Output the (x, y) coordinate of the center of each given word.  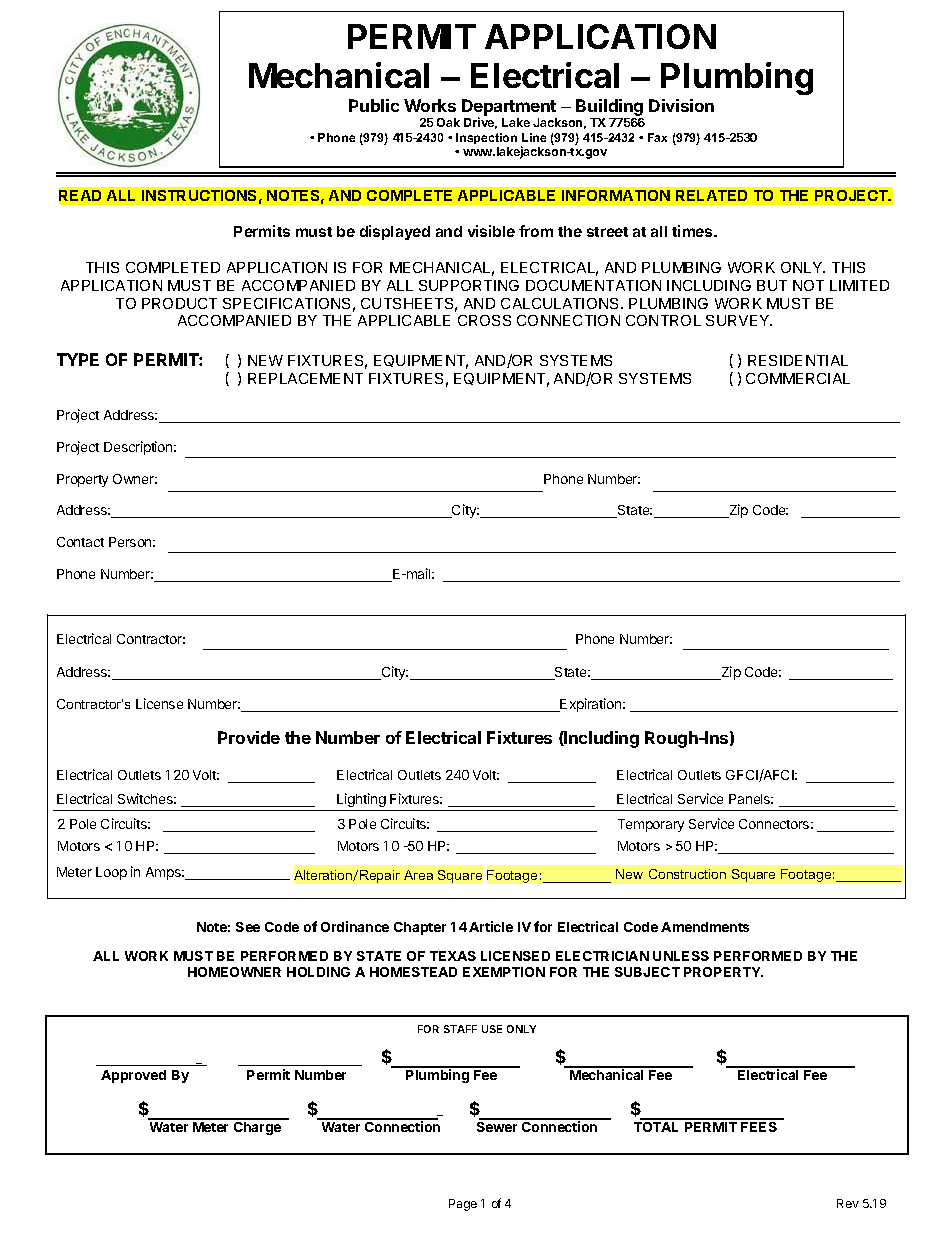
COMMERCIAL (798, 378)
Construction (687, 874)
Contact (80, 542)
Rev (848, 1203)
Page (463, 1205)
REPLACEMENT (305, 378)
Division (681, 105)
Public (374, 105)
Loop (111, 873)
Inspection (486, 138)
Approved (133, 1076)
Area (418, 875)
